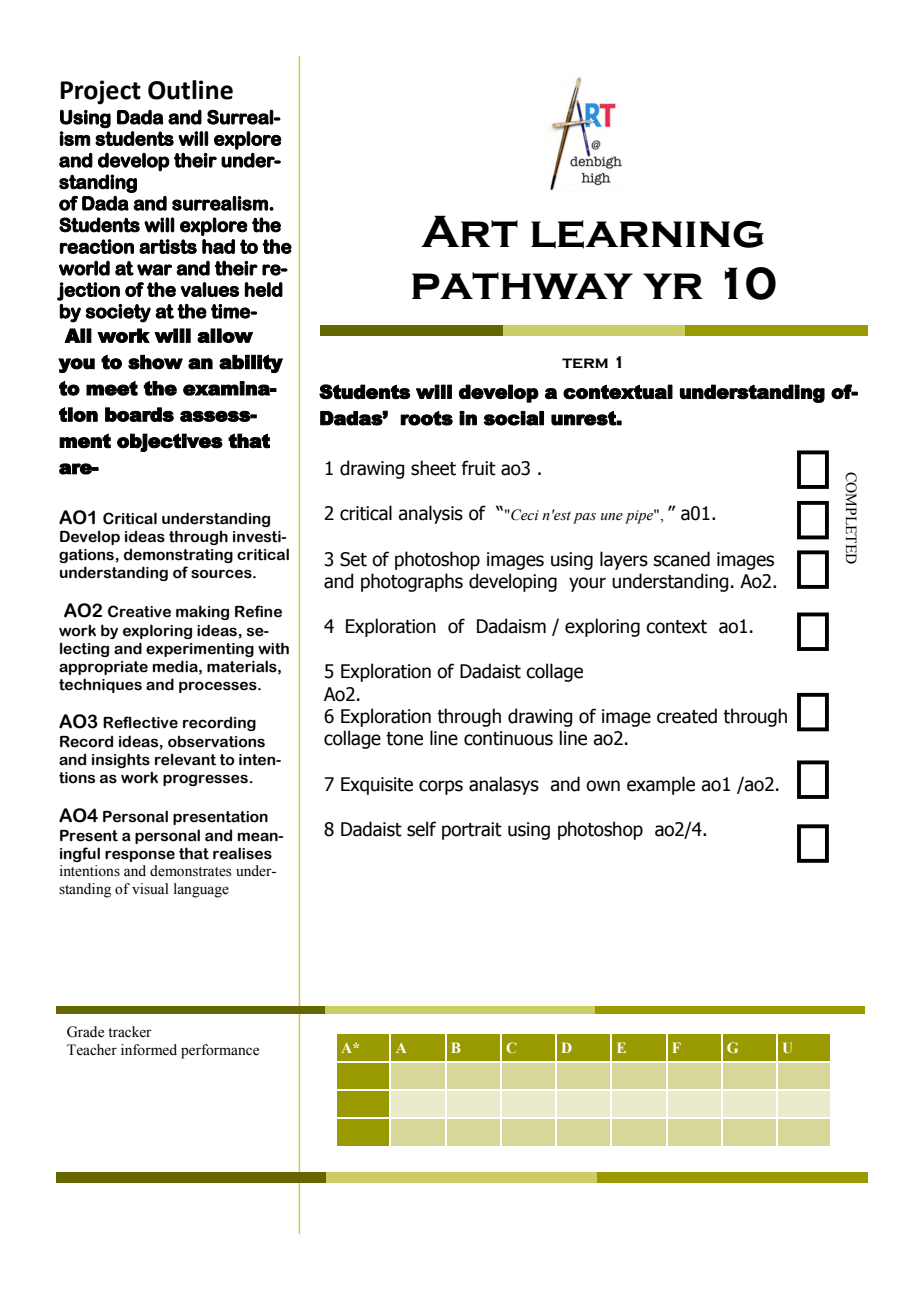 Image resolution: width=924 pixels, height=1308 pixels. I want to click on tracker, so click(130, 1032).
